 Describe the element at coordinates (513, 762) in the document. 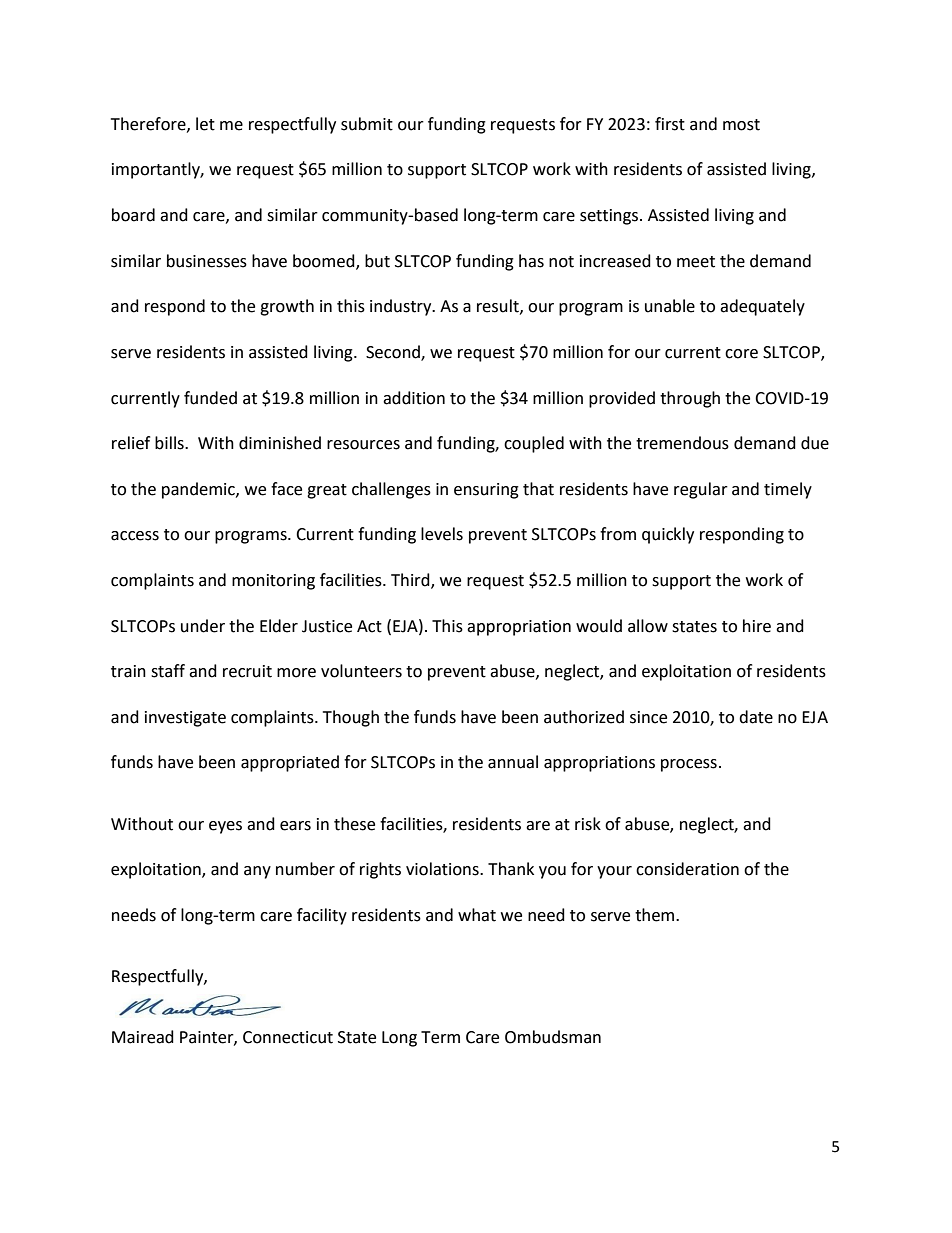

I see `annual` at that location.
